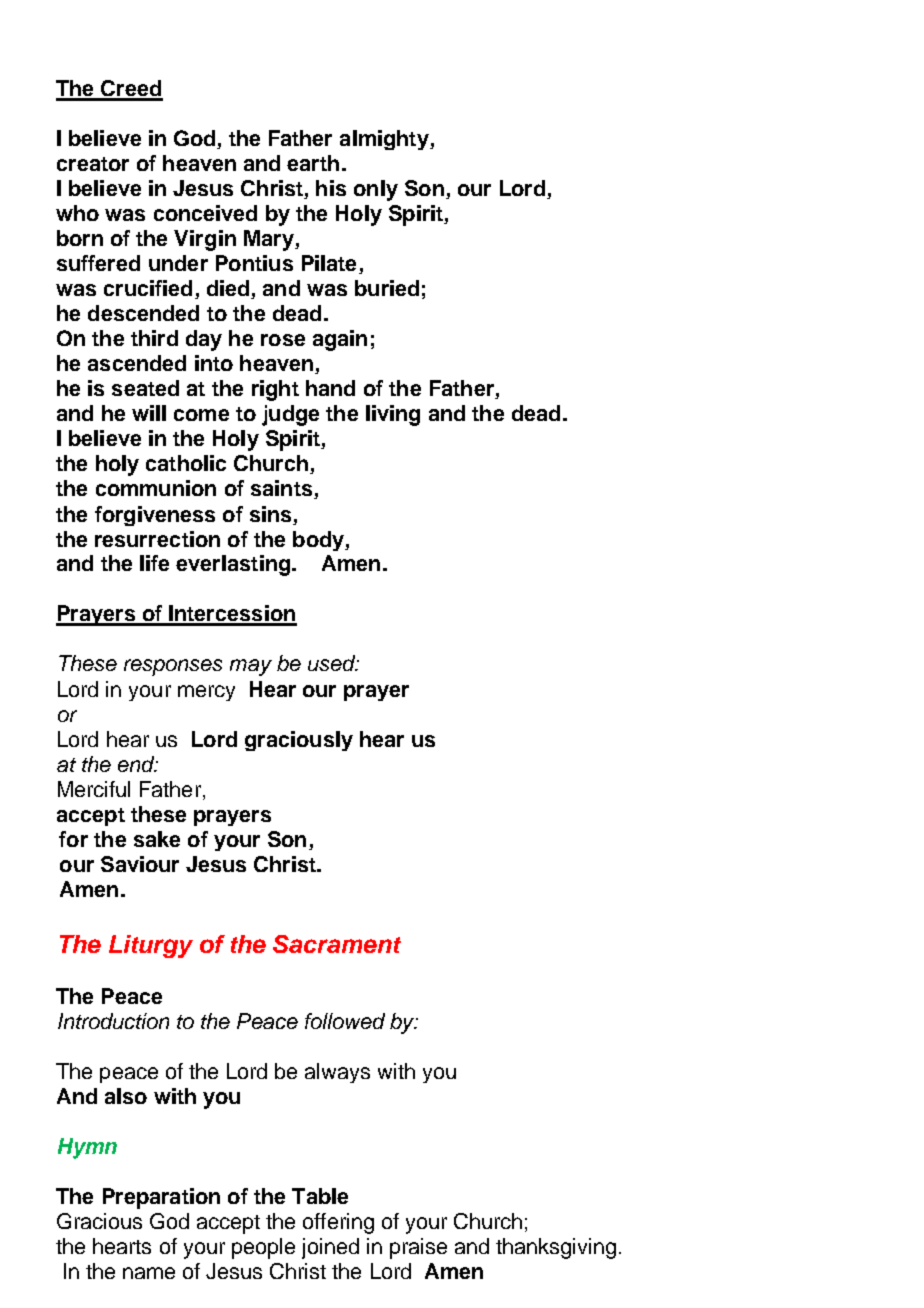  Describe the element at coordinates (385, 140) in the image. I see `almighty` at that location.
